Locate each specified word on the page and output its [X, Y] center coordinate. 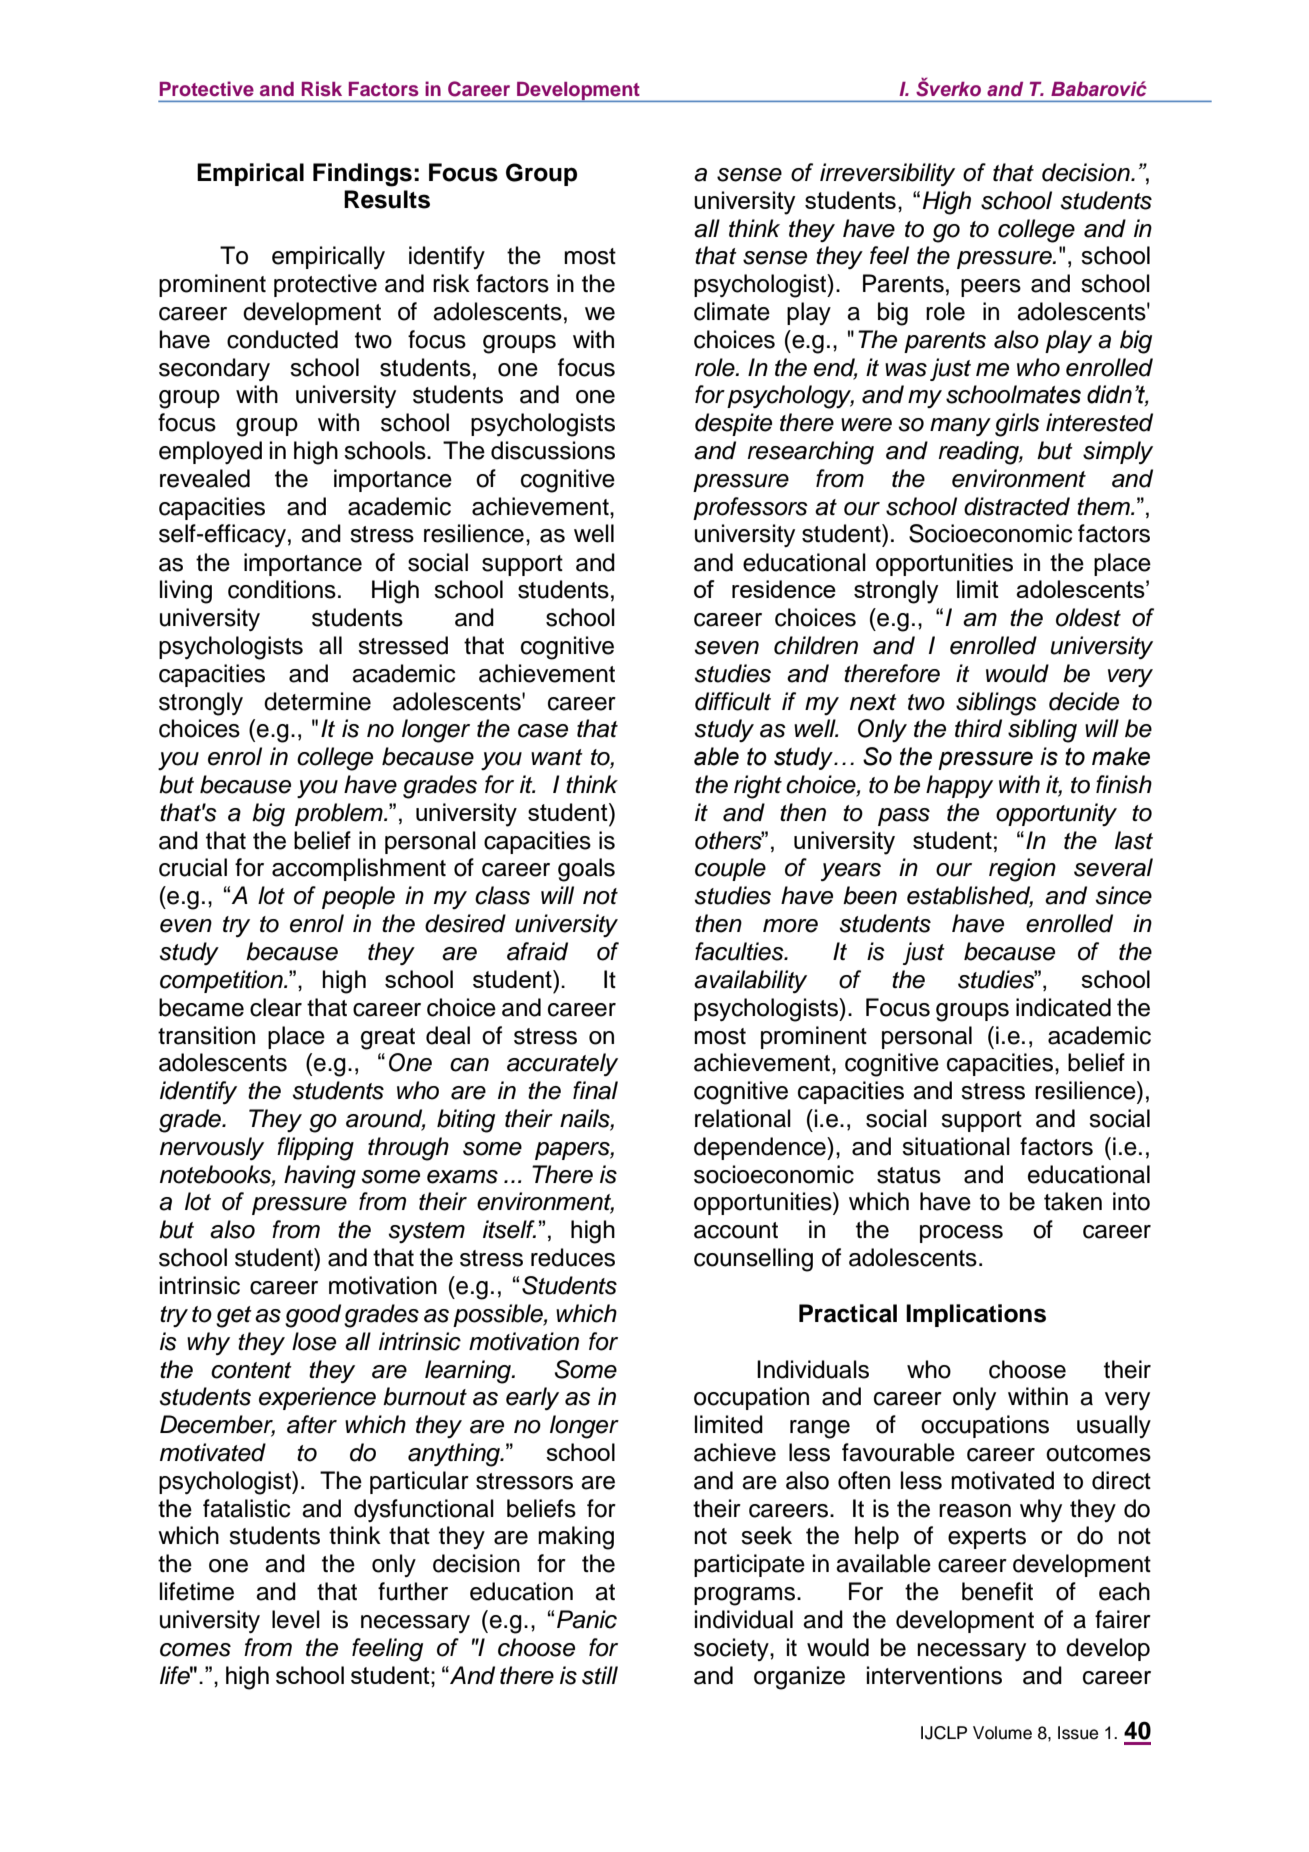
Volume [1002, 1733]
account [736, 1230]
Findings [362, 175]
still [600, 1675]
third [978, 728]
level [296, 1619]
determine [317, 701]
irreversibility [887, 174]
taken [1073, 1201]
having [320, 1177]
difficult [733, 701]
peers [991, 288]
